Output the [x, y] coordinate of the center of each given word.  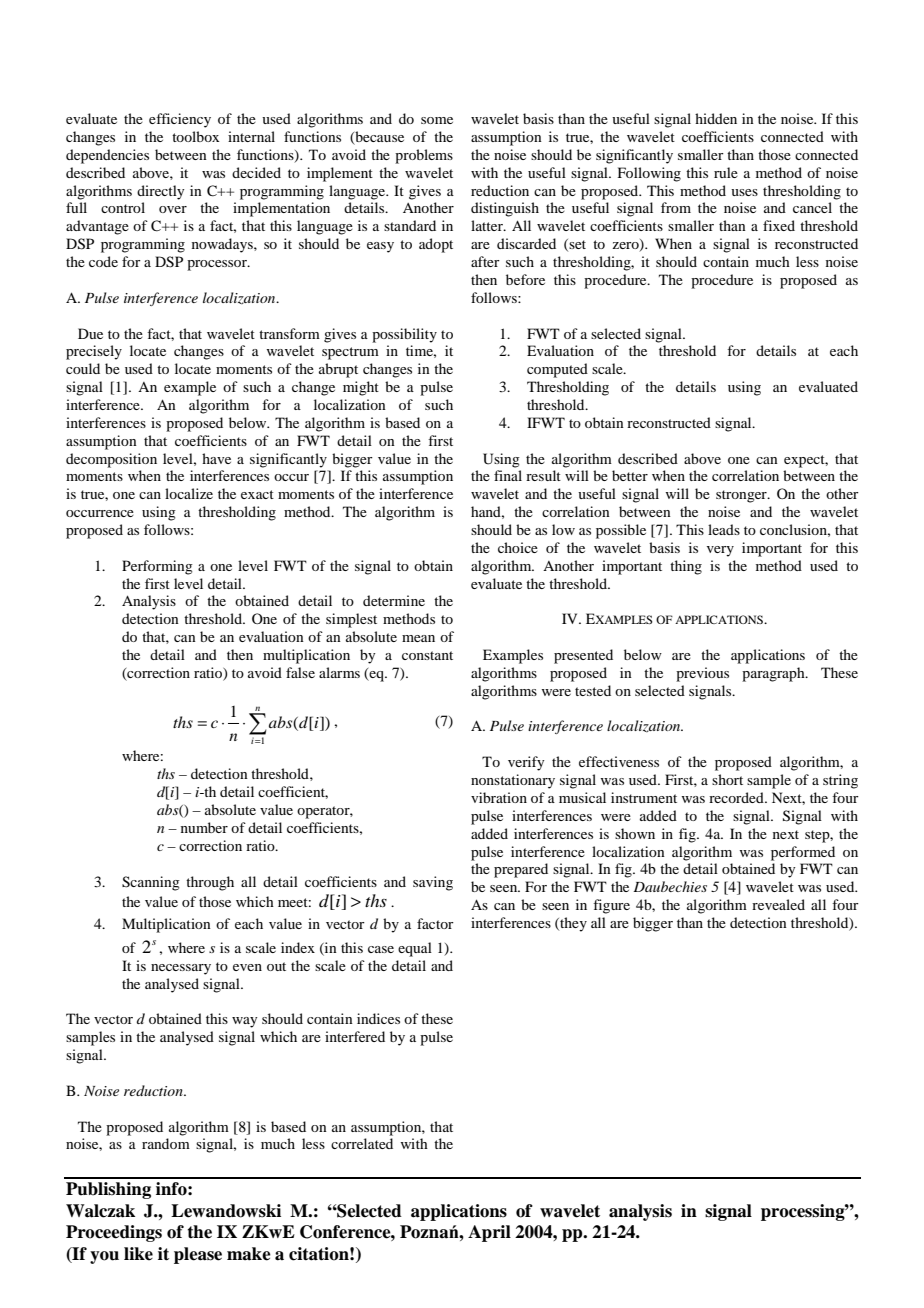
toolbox [195, 136]
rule [726, 172]
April [489, 1233]
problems [424, 156]
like [138, 1254]
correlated [362, 1143]
